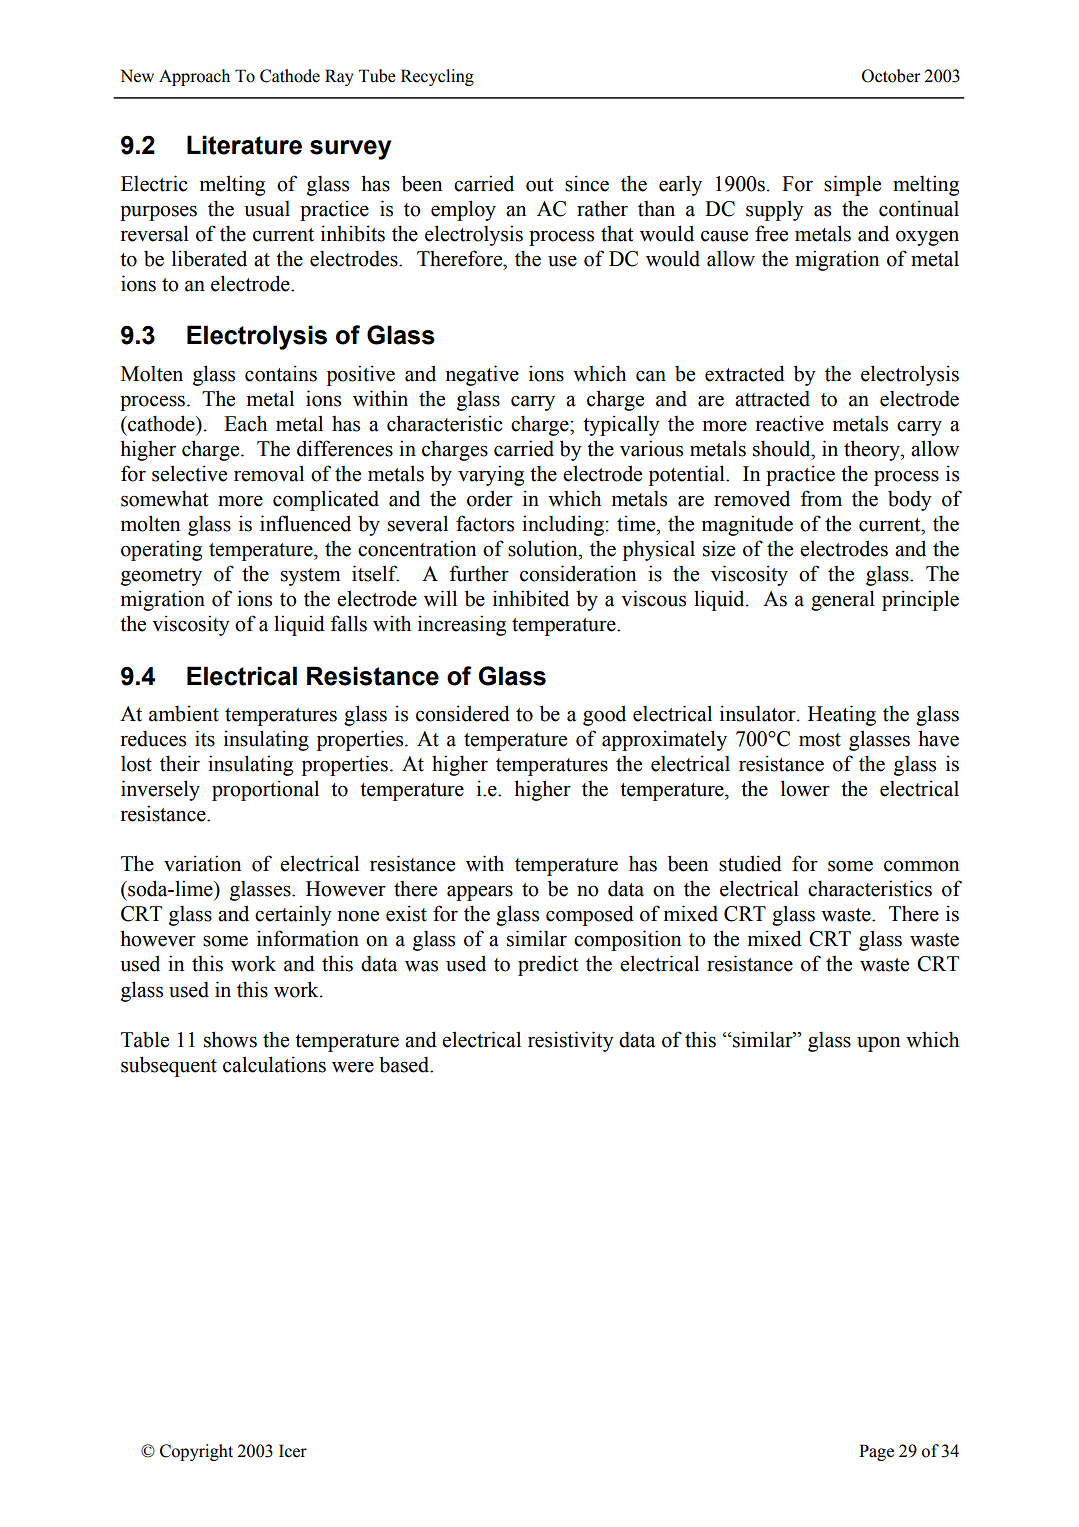 This screenshot has width=1079, height=1527. I want to click on Literature, so click(244, 145).
